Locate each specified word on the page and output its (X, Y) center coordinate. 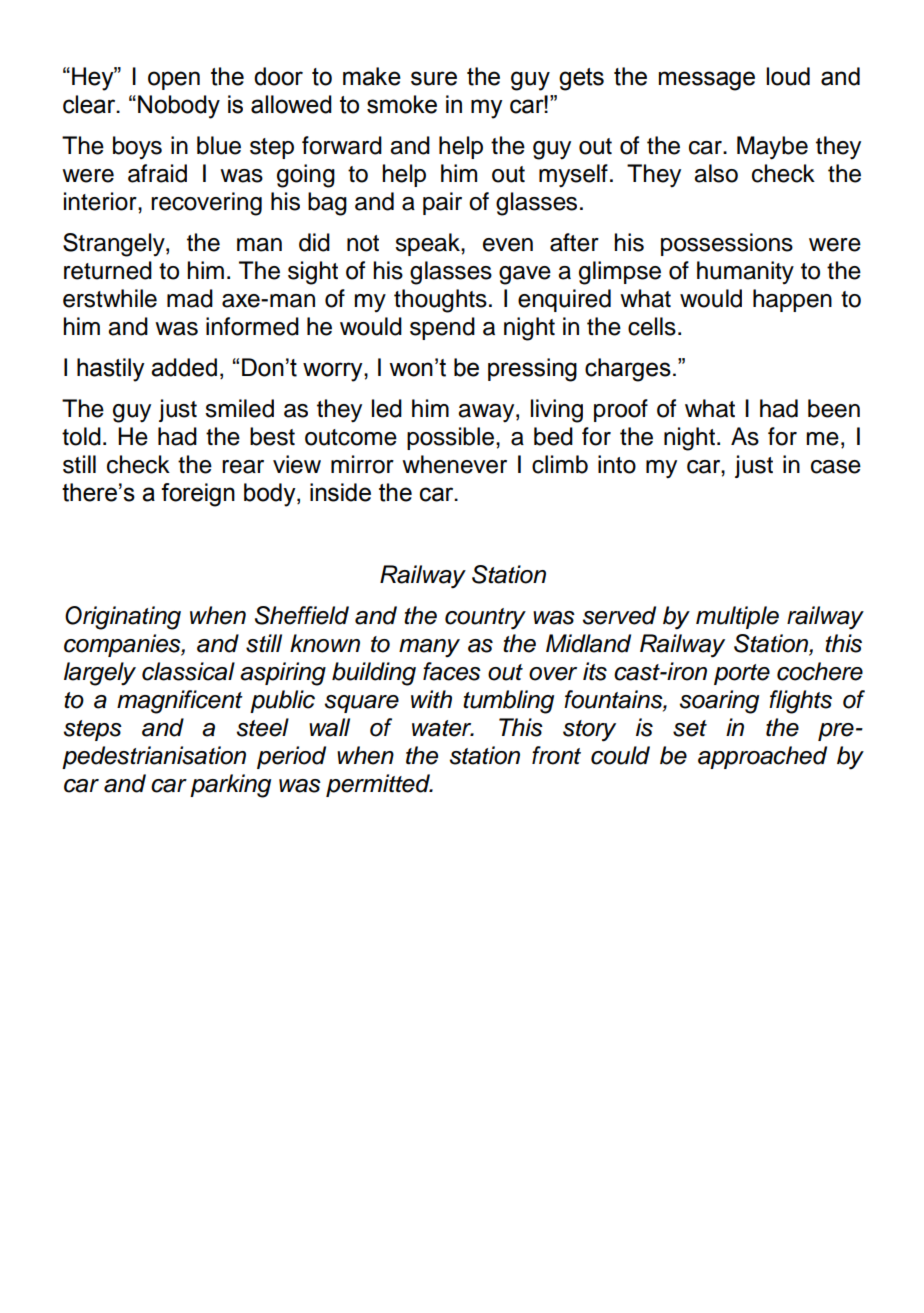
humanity (745, 272)
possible (450, 438)
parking (230, 786)
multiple (737, 617)
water (443, 728)
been (834, 408)
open (174, 80)
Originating (123, 618)
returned (108, 270)
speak (428, 244)
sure (434, 78)
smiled (239, 408)
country (485, 619)
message (707, 81)
